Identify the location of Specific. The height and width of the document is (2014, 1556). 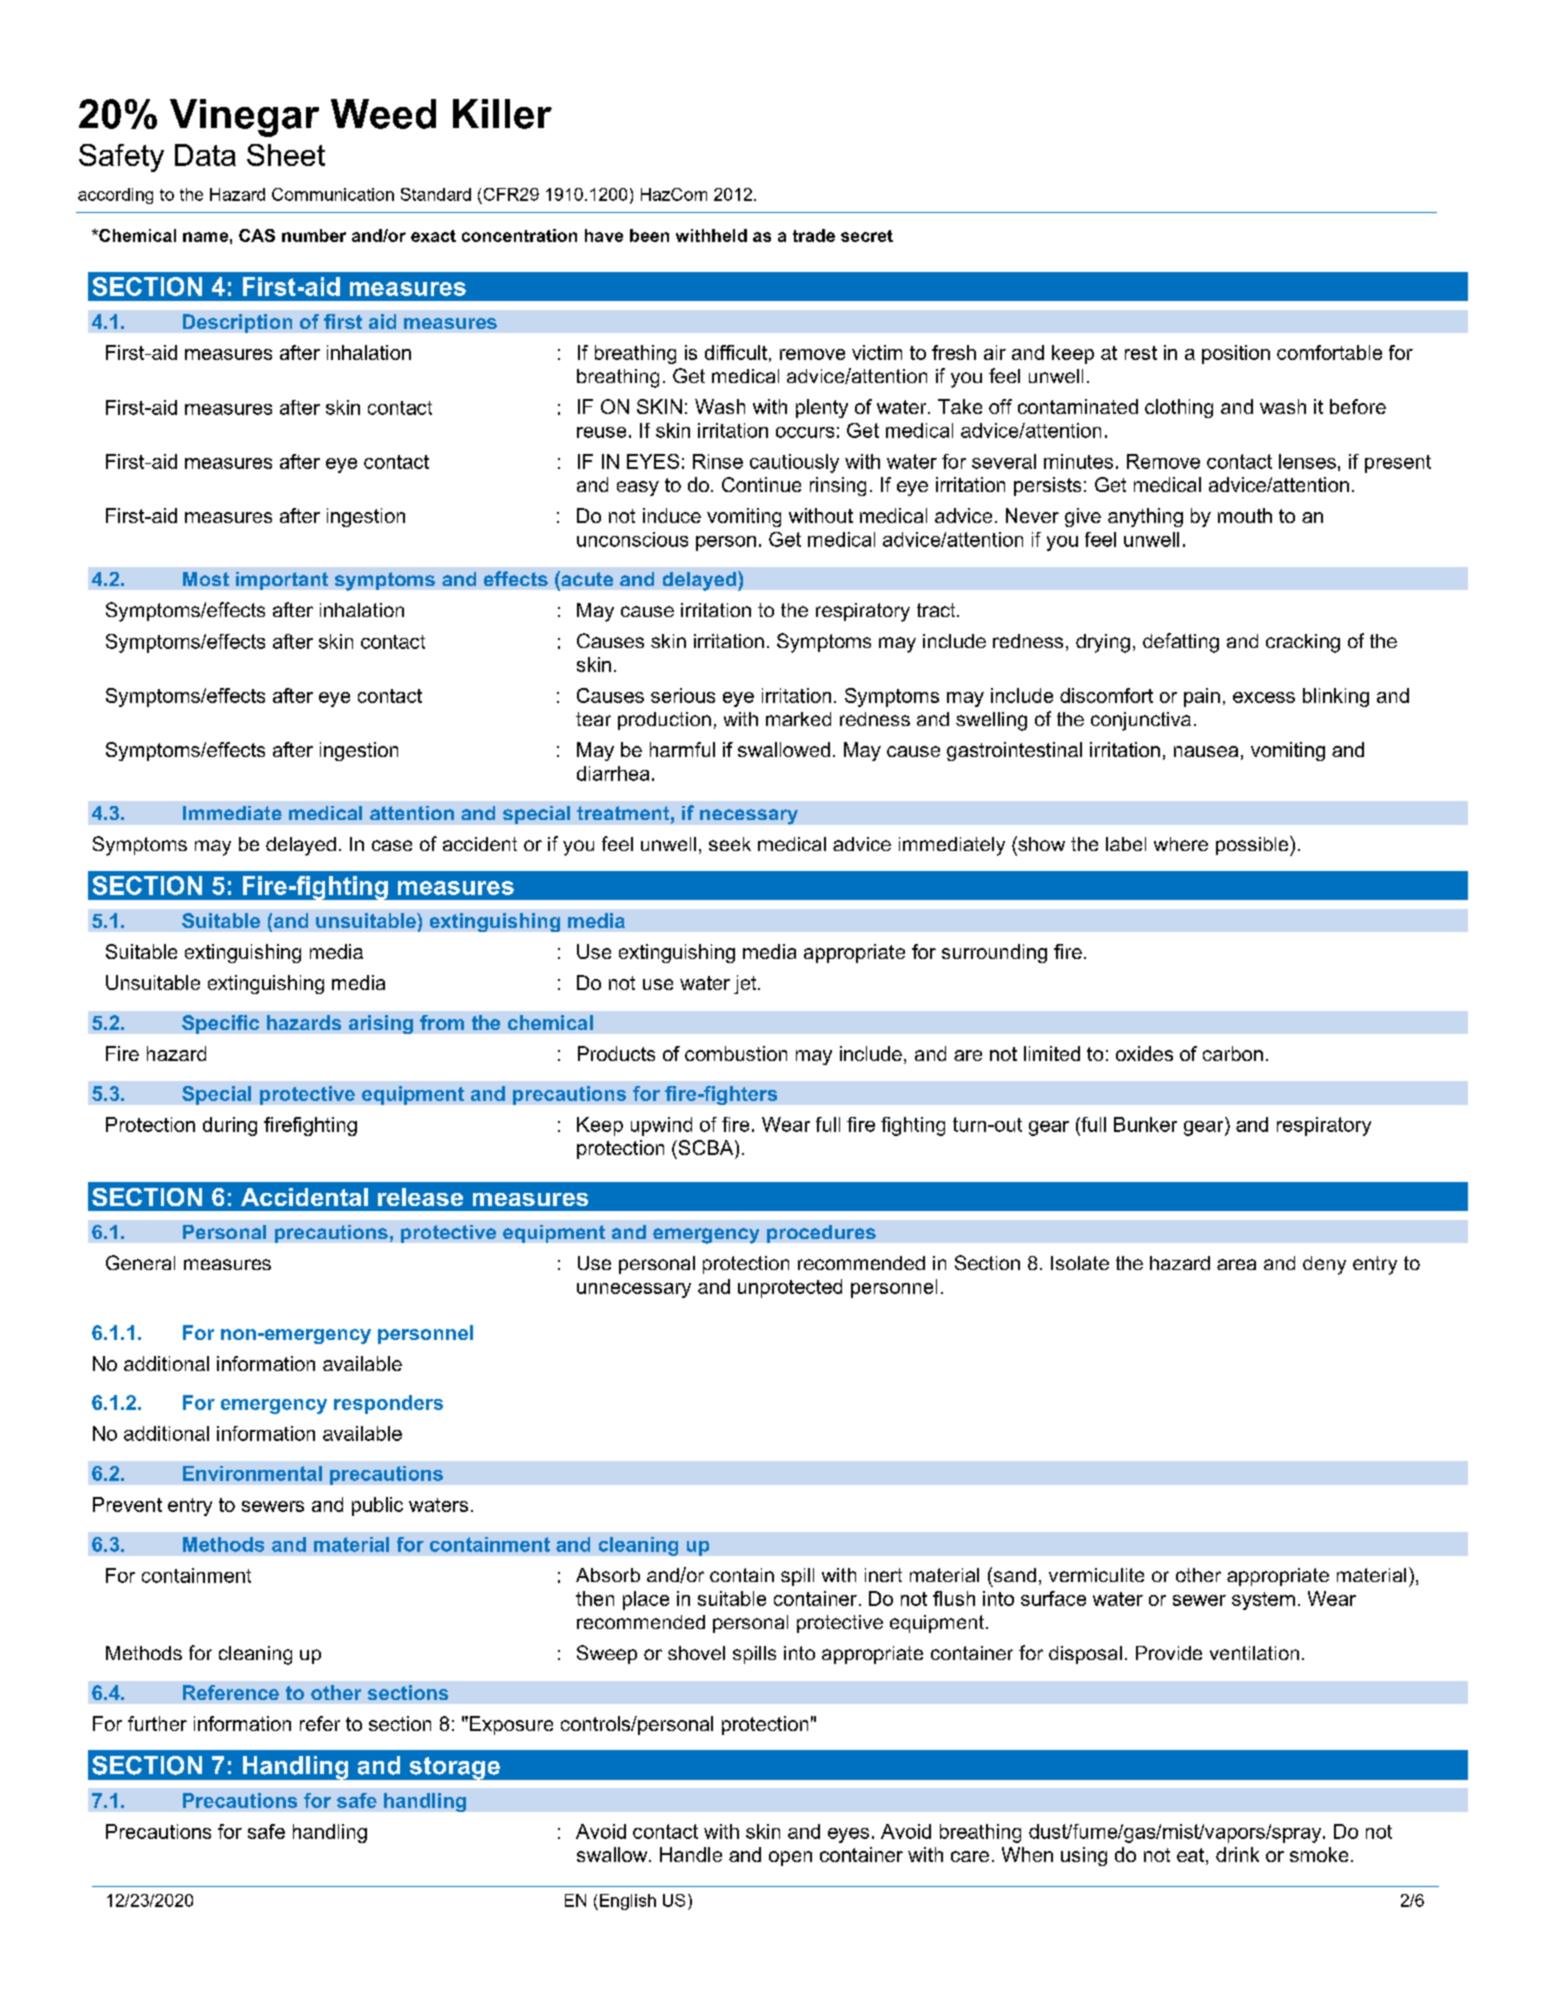
(220, 1024).
